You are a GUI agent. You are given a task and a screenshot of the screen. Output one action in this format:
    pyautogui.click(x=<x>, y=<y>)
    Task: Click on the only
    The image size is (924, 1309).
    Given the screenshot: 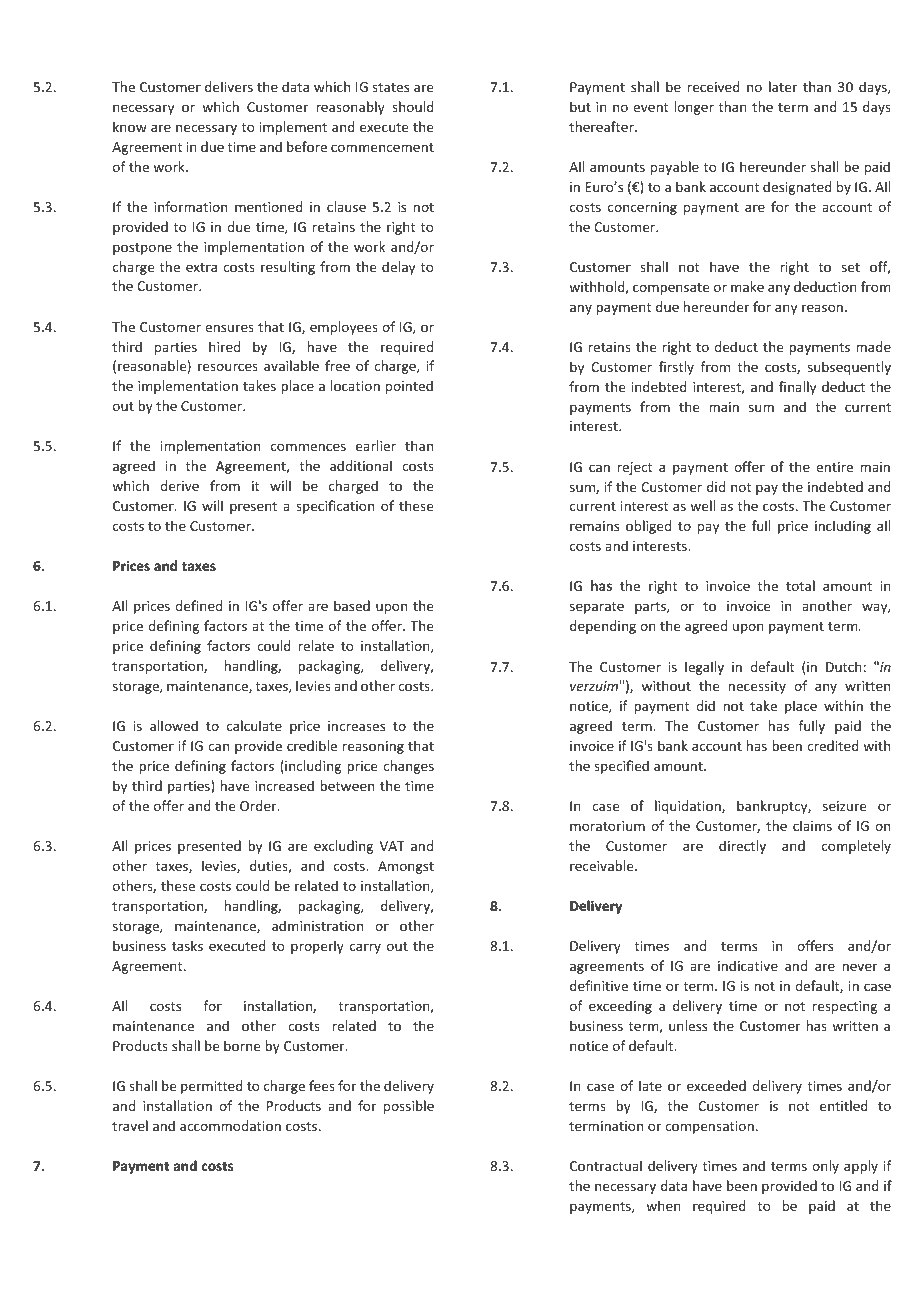 What is the action you would take?
    pyautogui.click(x=825, y=1167)
